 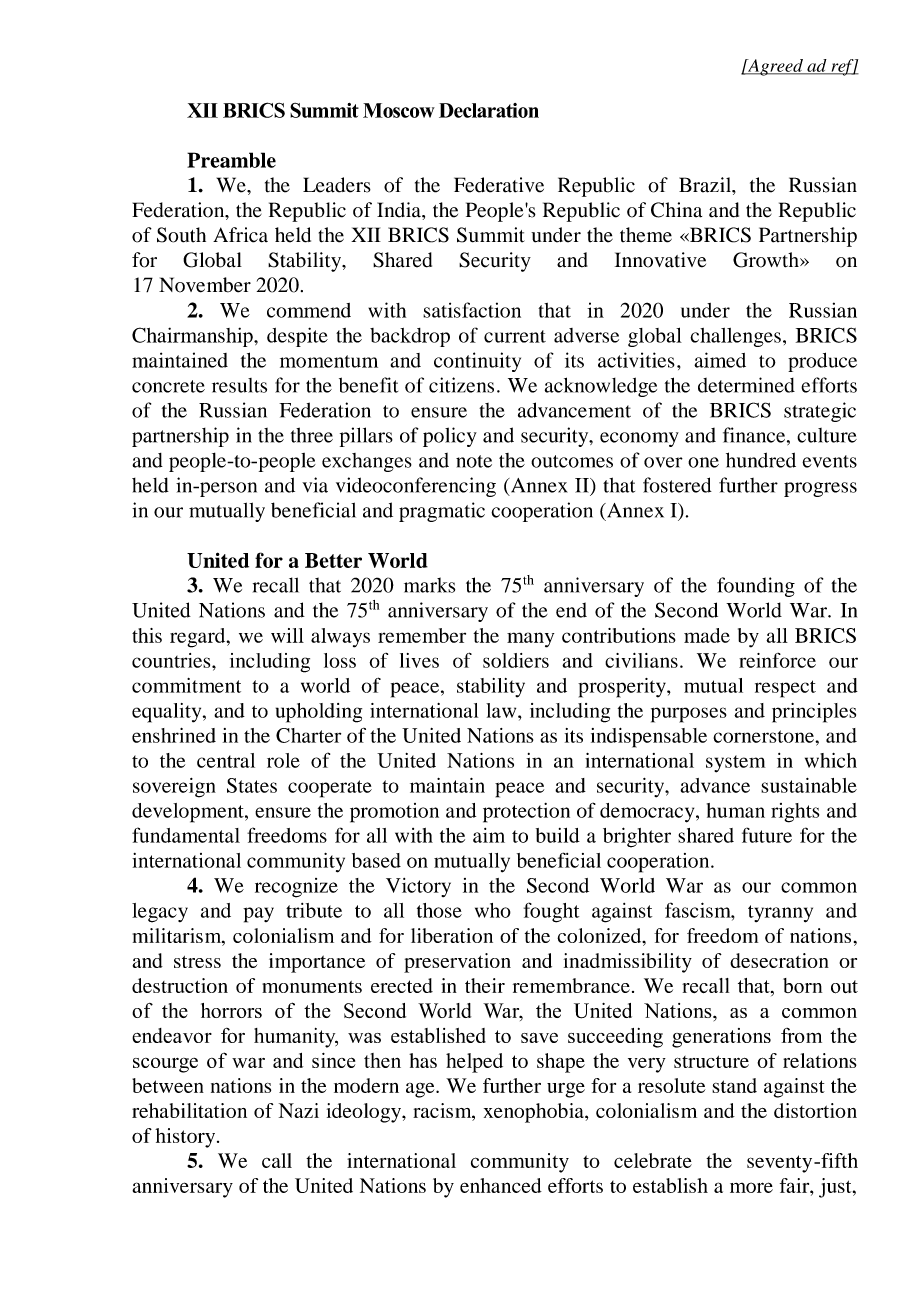 What do you see at coordinates (315, 485) in the screenshot?
I see `via` at bounding box center [315, 485].
